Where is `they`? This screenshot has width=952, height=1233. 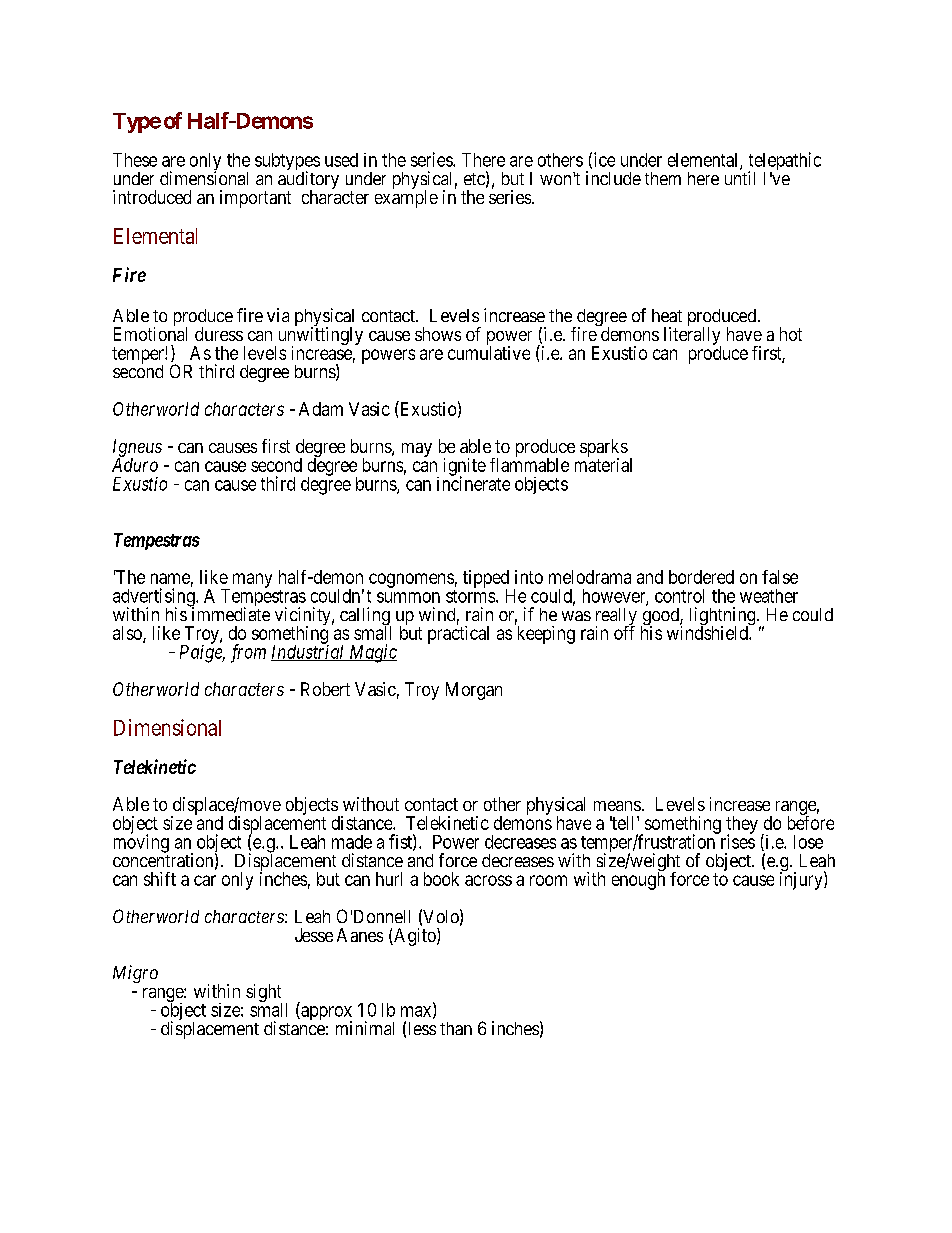 they is located at coordinates (742, 826).
